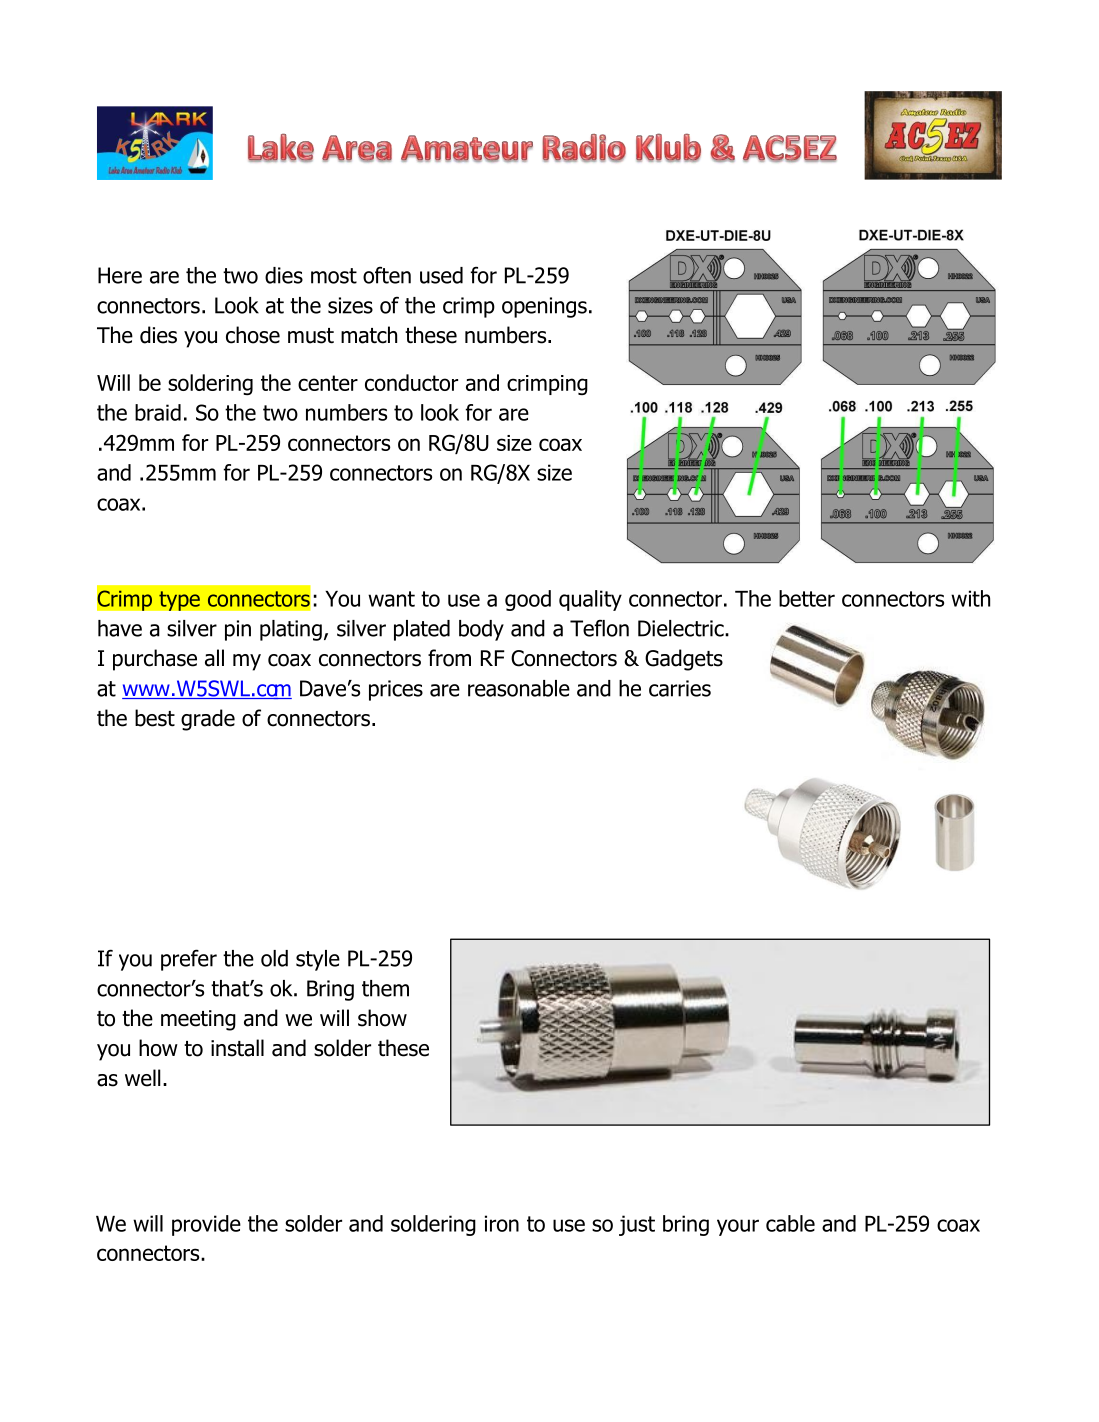 The image size is (1099, 1422). I want to click on good, so click(528, 600).
